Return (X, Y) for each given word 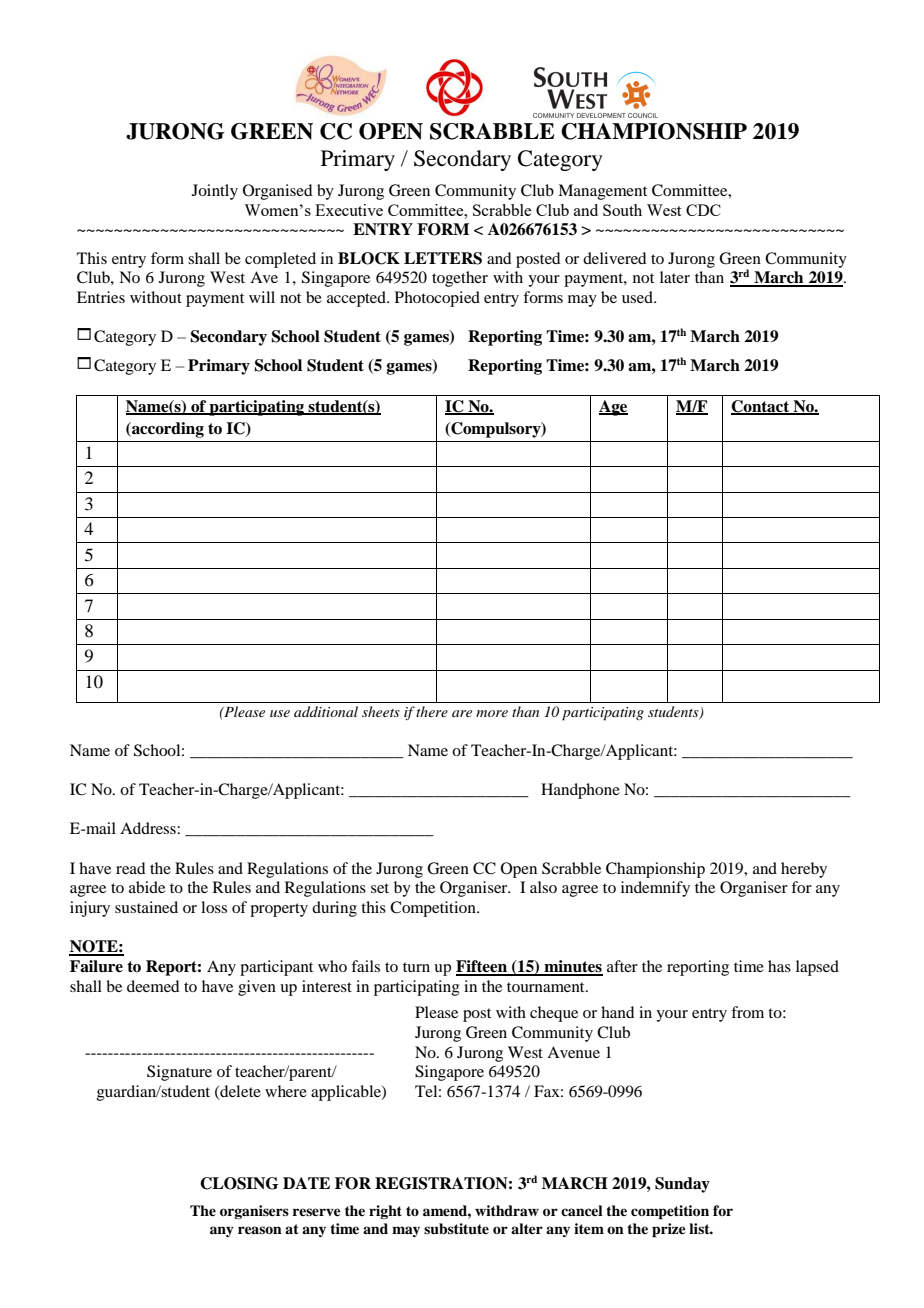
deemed (153, 986)
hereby (804, 870)
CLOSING (239, 1183)
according (167, 430)
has (779, 966)
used (638, 297)
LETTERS (443, 258)
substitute (456, 1229)
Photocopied (437, 299)
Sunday (682, 1185)
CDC (703, 210)
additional (326, 711)
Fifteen (483, 967)
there (432, 711)
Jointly (215, 192)
